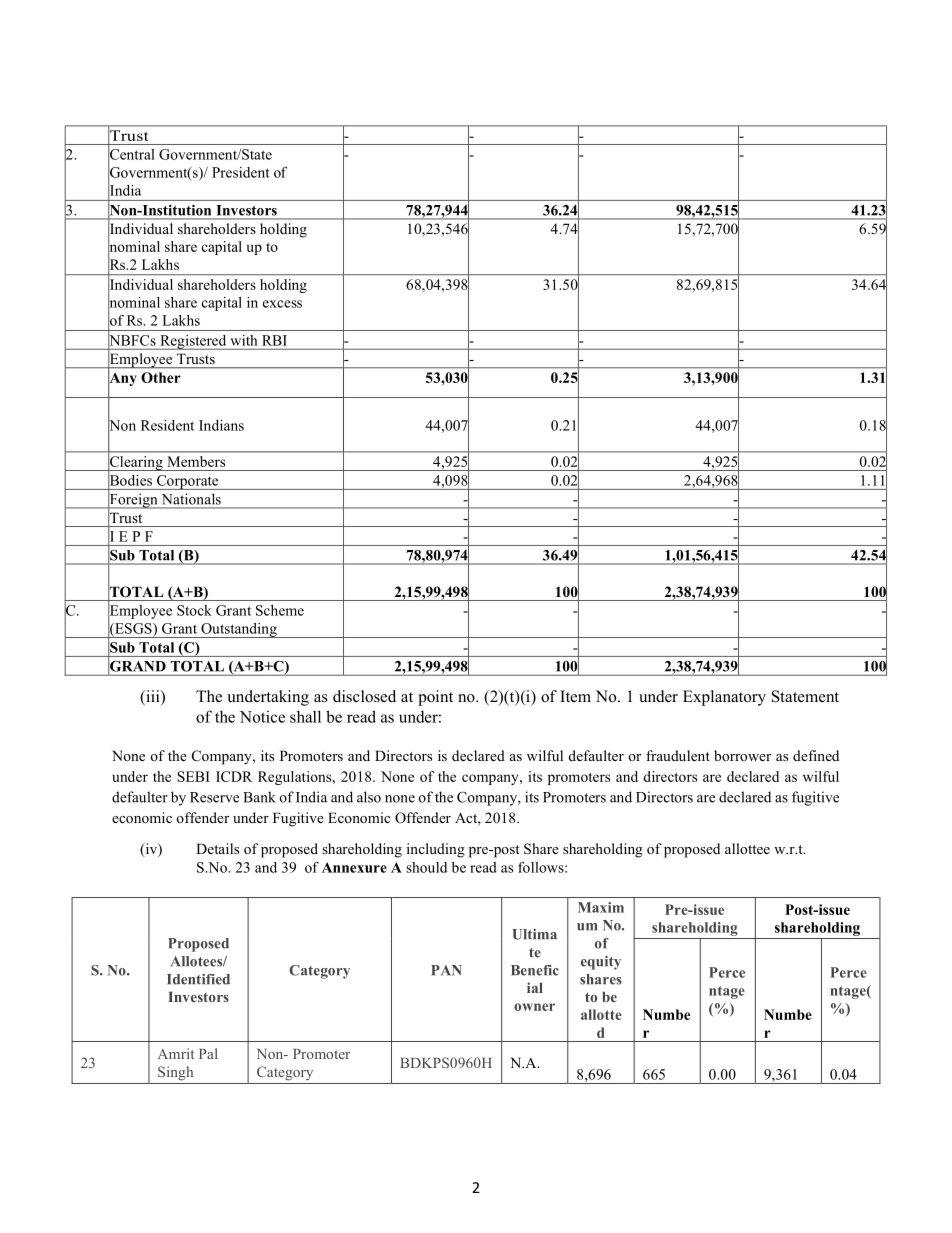 The width and height of the image is (952, 1233). I want to click on Explanatory, so click(724, 698).
